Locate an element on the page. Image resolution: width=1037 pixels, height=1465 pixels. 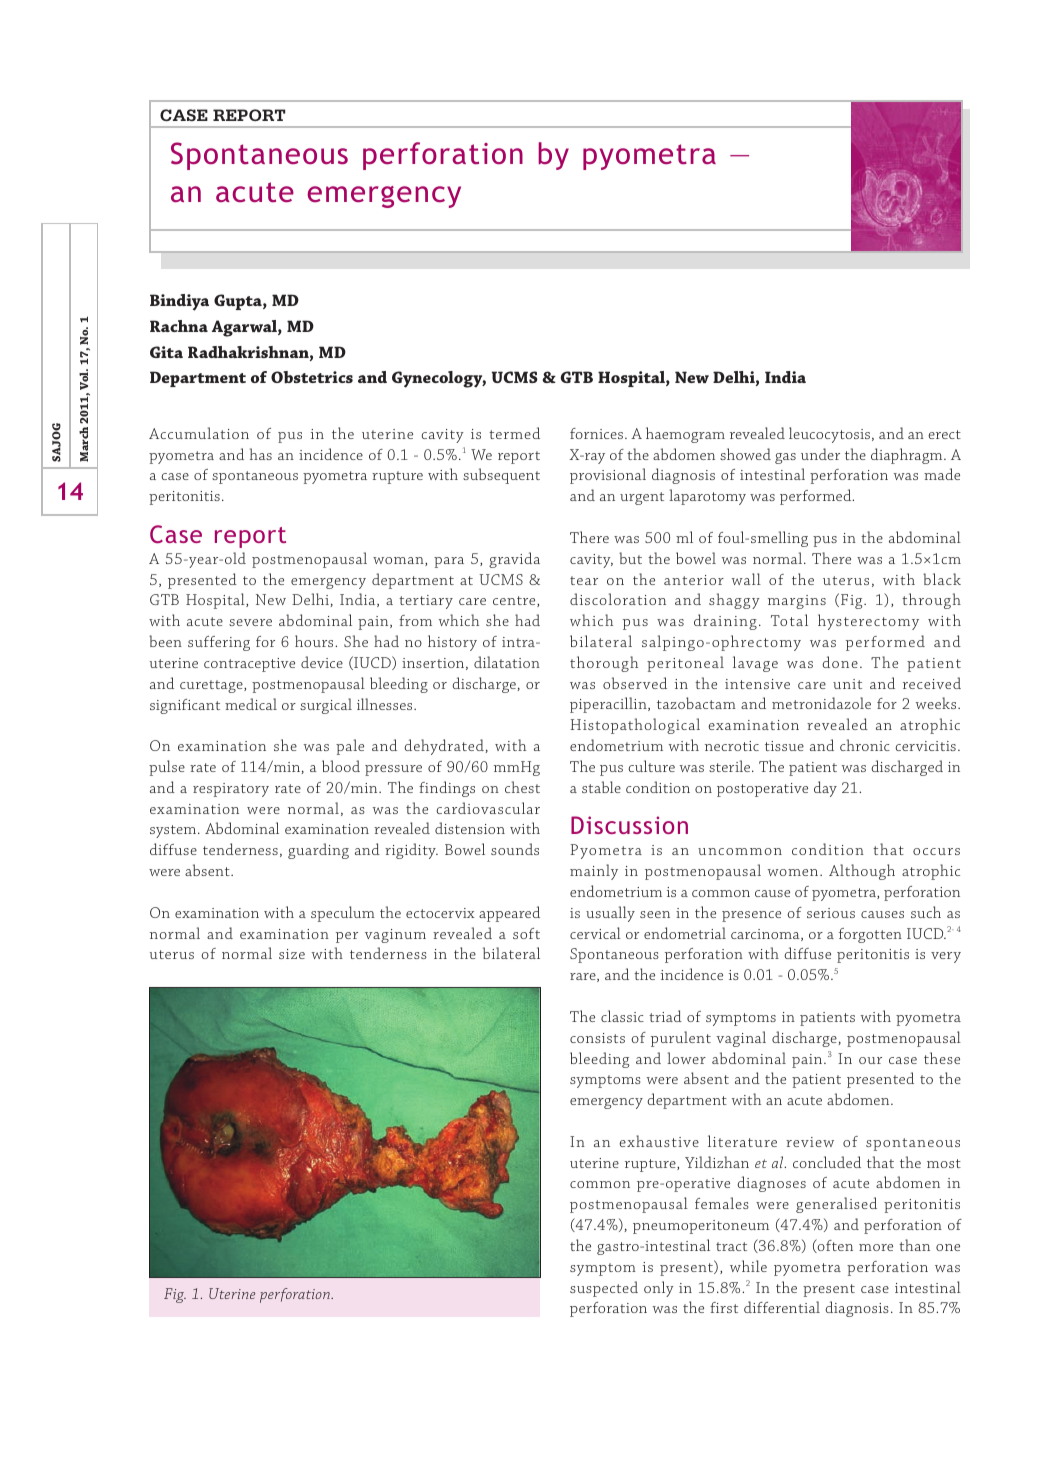
forgotten is located at coordinates (870, 935).
